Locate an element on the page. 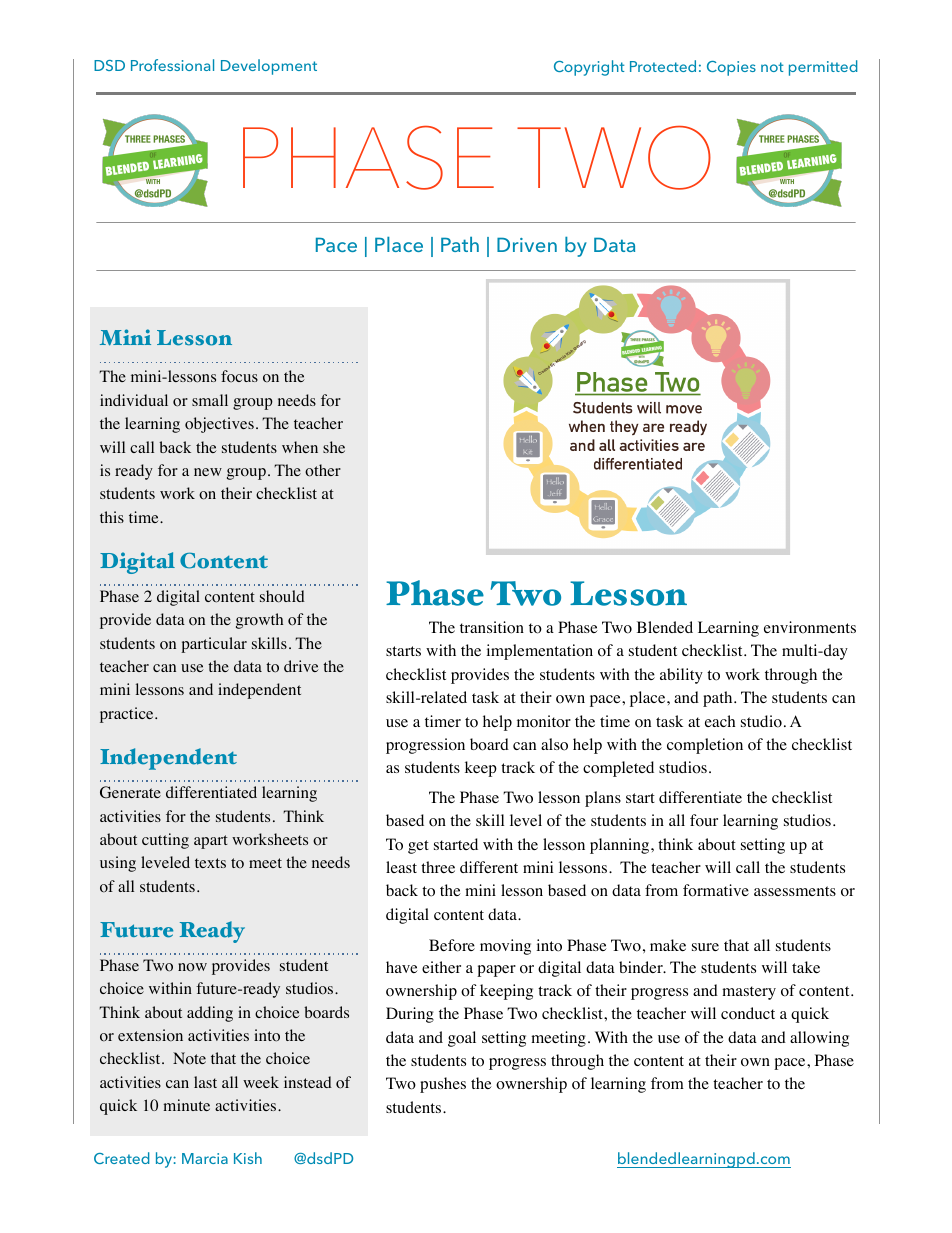 The image size is (952, 1233). Copyright is located at coordinates (589, 68).
